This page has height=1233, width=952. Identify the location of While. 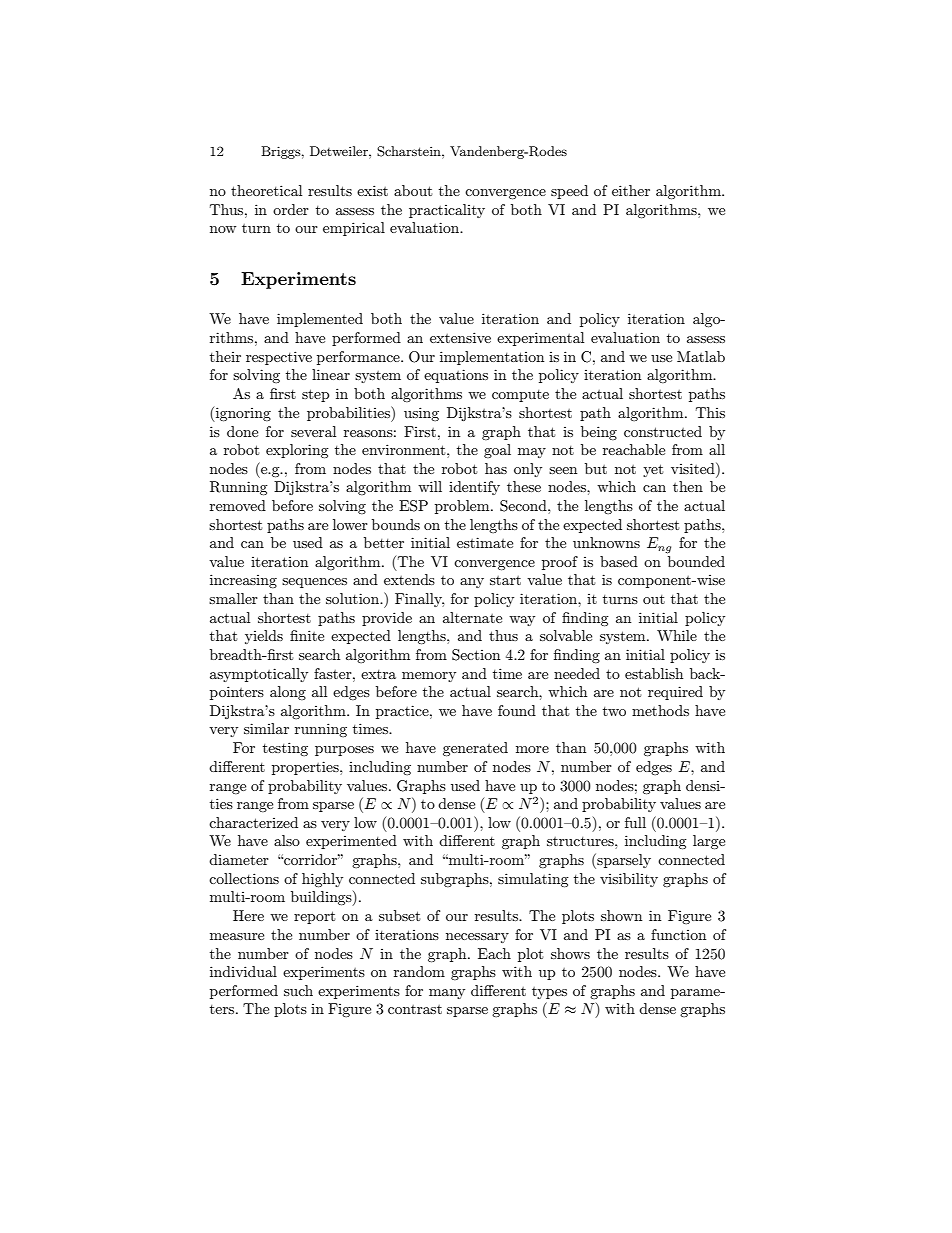
(677, 635).
